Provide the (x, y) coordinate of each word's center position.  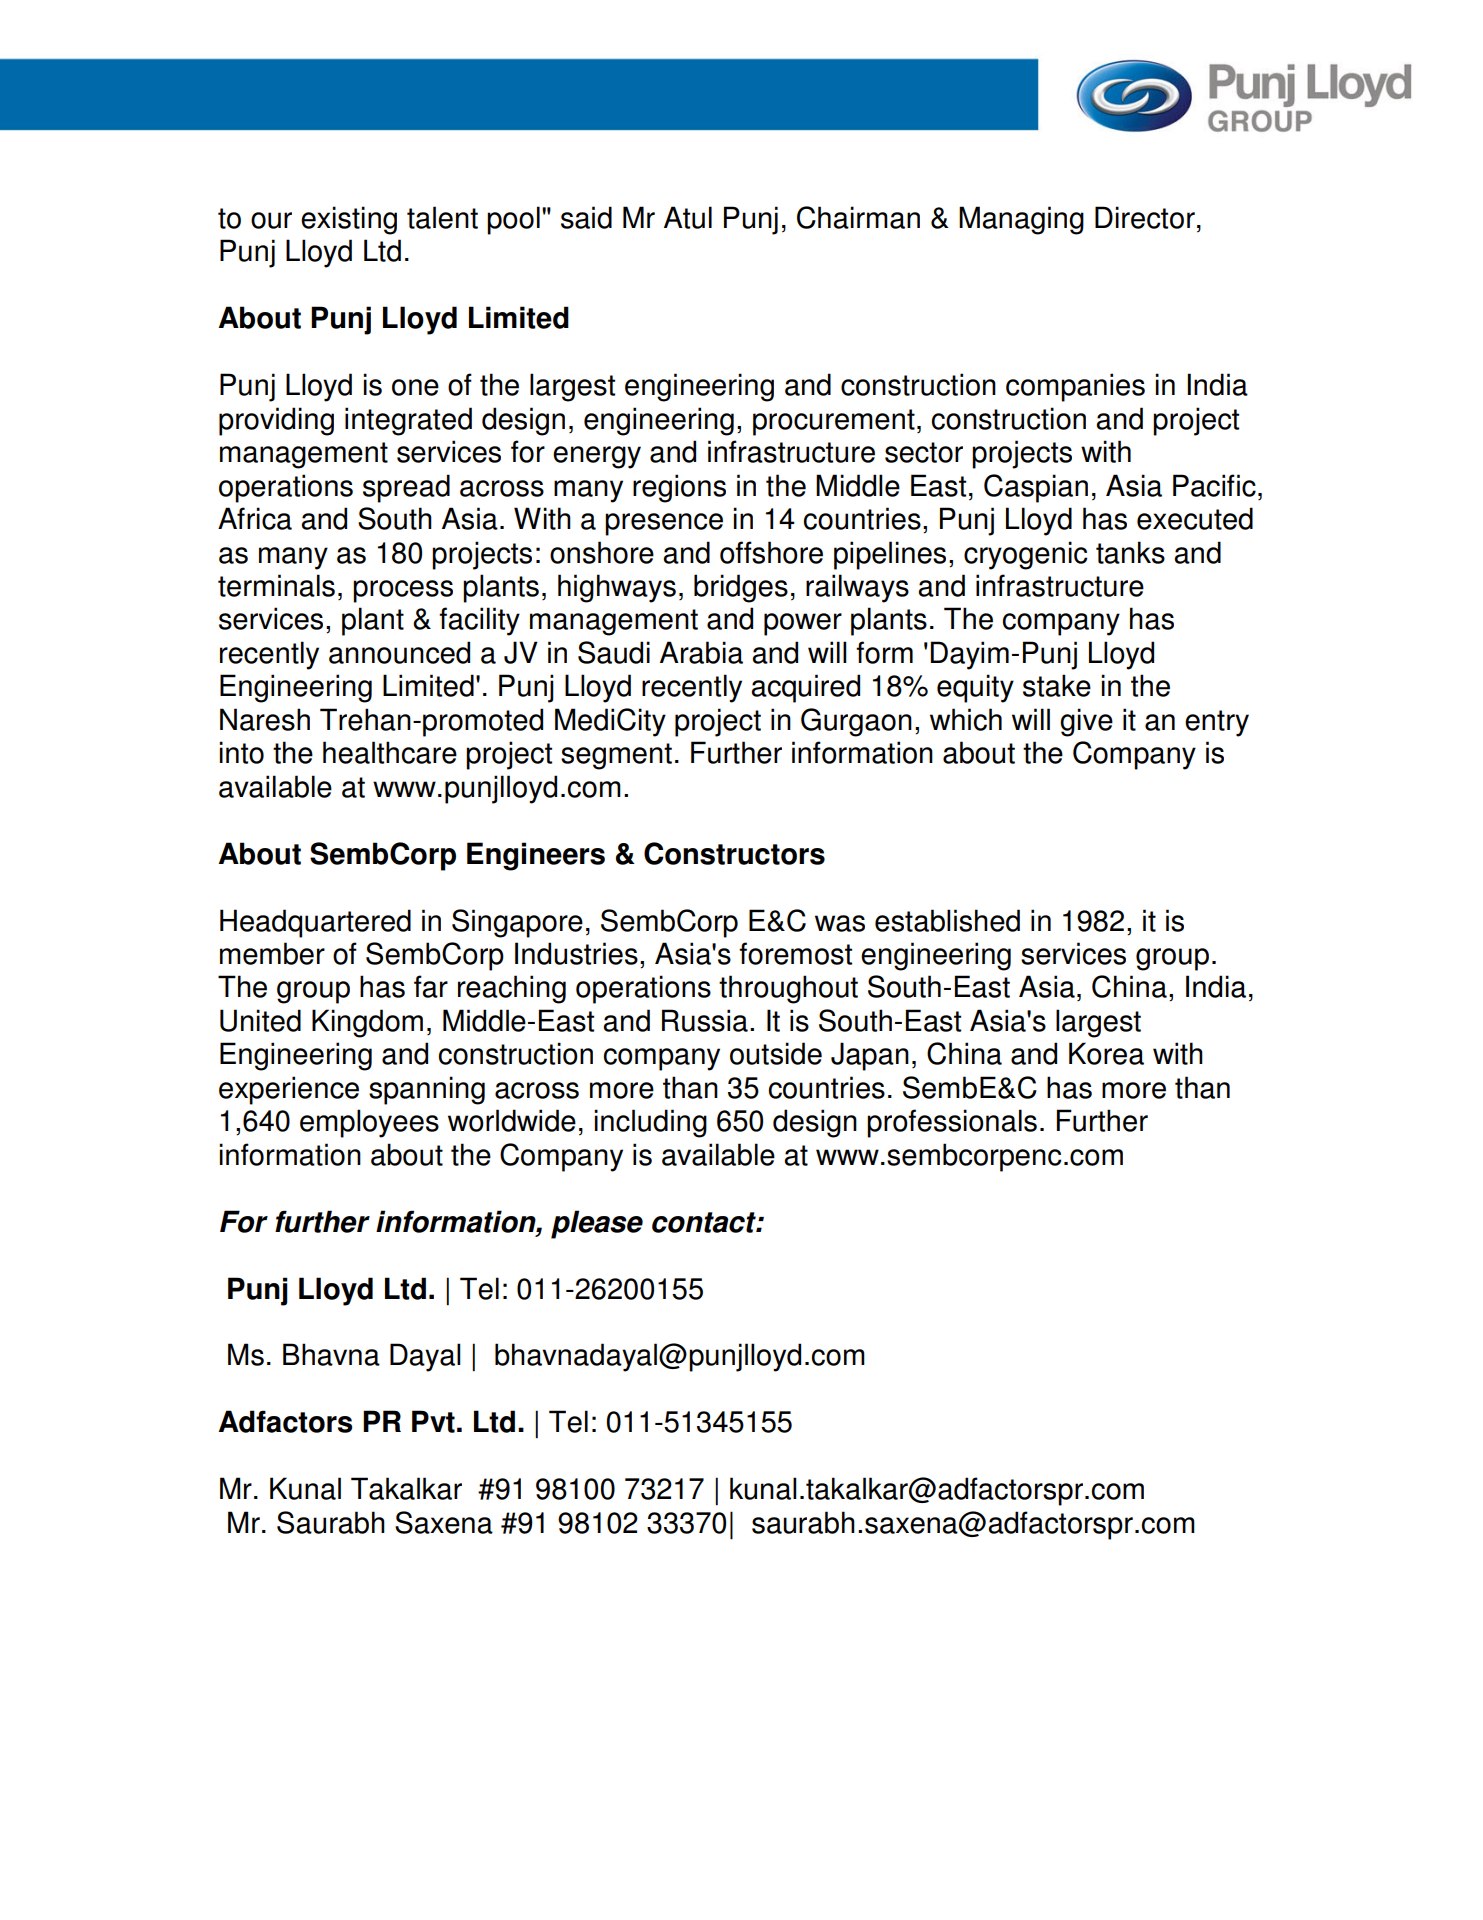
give (1086, 722)
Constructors (734, 853)
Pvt (433, 1421)
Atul (688, 217)
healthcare (390, 752)
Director (1145, 217)
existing (349, 220)
